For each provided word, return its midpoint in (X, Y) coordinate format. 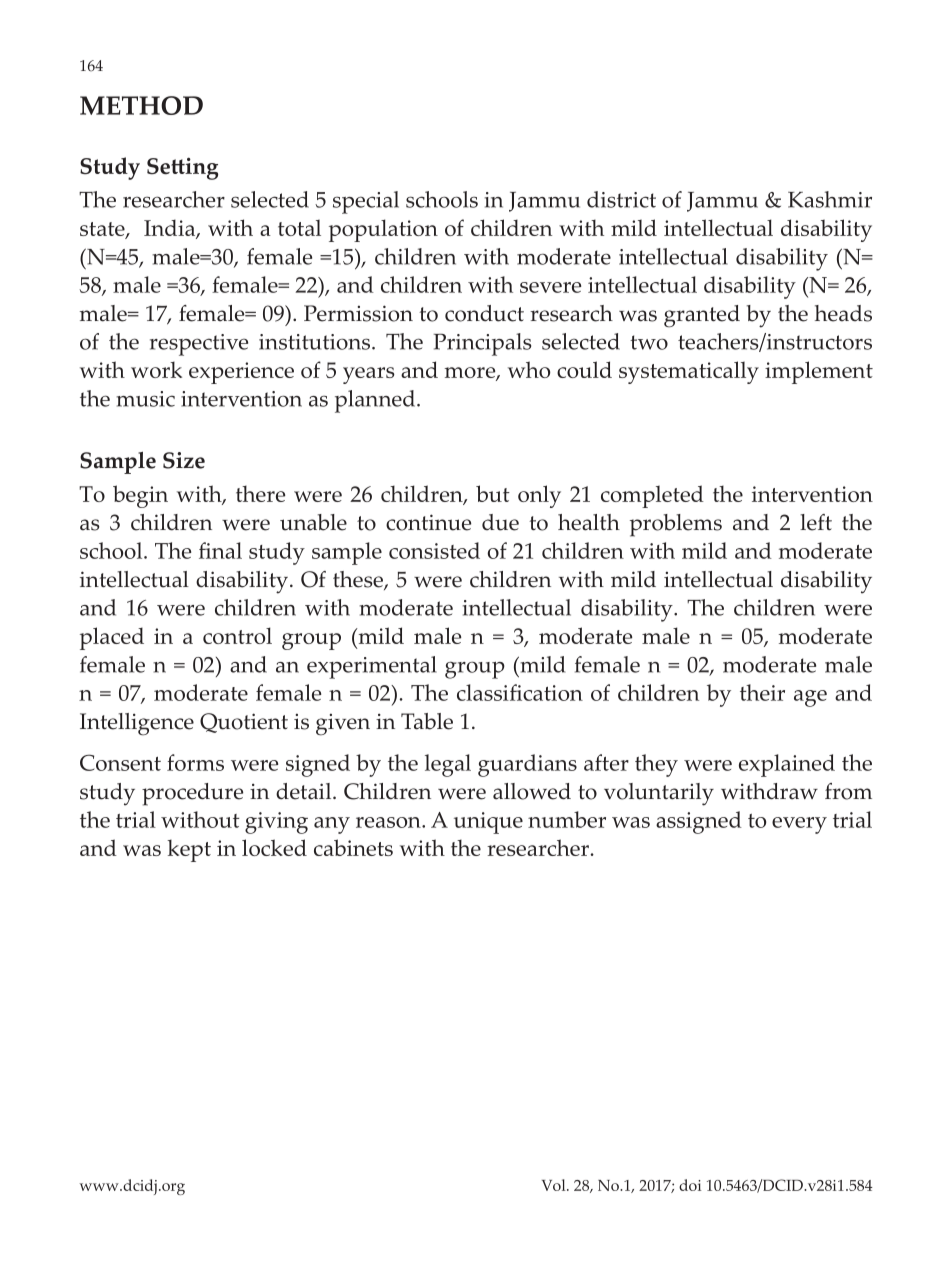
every (799, 825)
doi (690, 1185)
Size (184, 460)
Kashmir (830, 199)
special (366, 202)
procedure (192, 794)
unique (488, 823)
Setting (182, 168)
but (493, 493)
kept (189, 850)
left (816, 522)
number (567, 819)
